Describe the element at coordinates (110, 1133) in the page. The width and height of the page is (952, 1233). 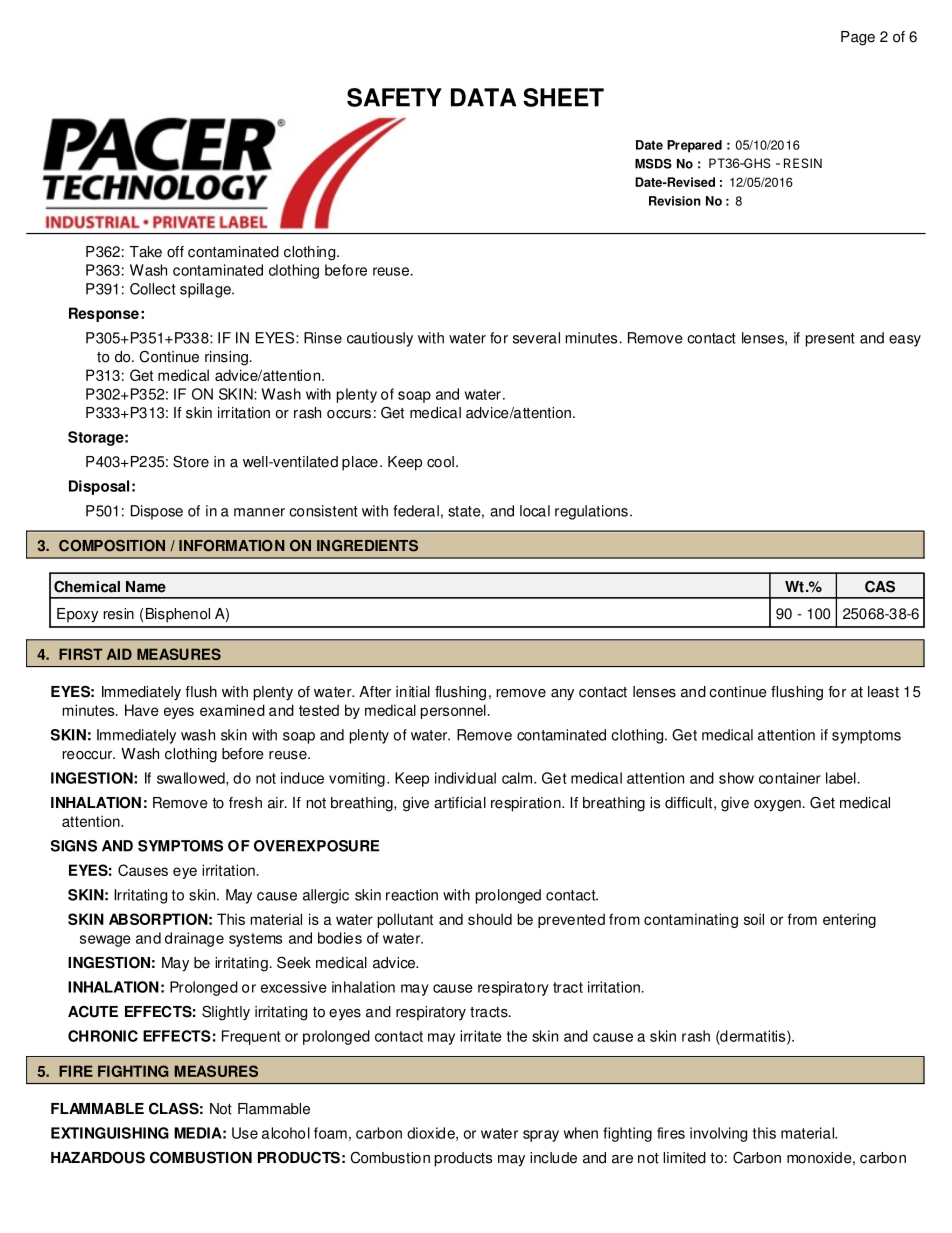
I see `EXTINGUISHING` at that location.
